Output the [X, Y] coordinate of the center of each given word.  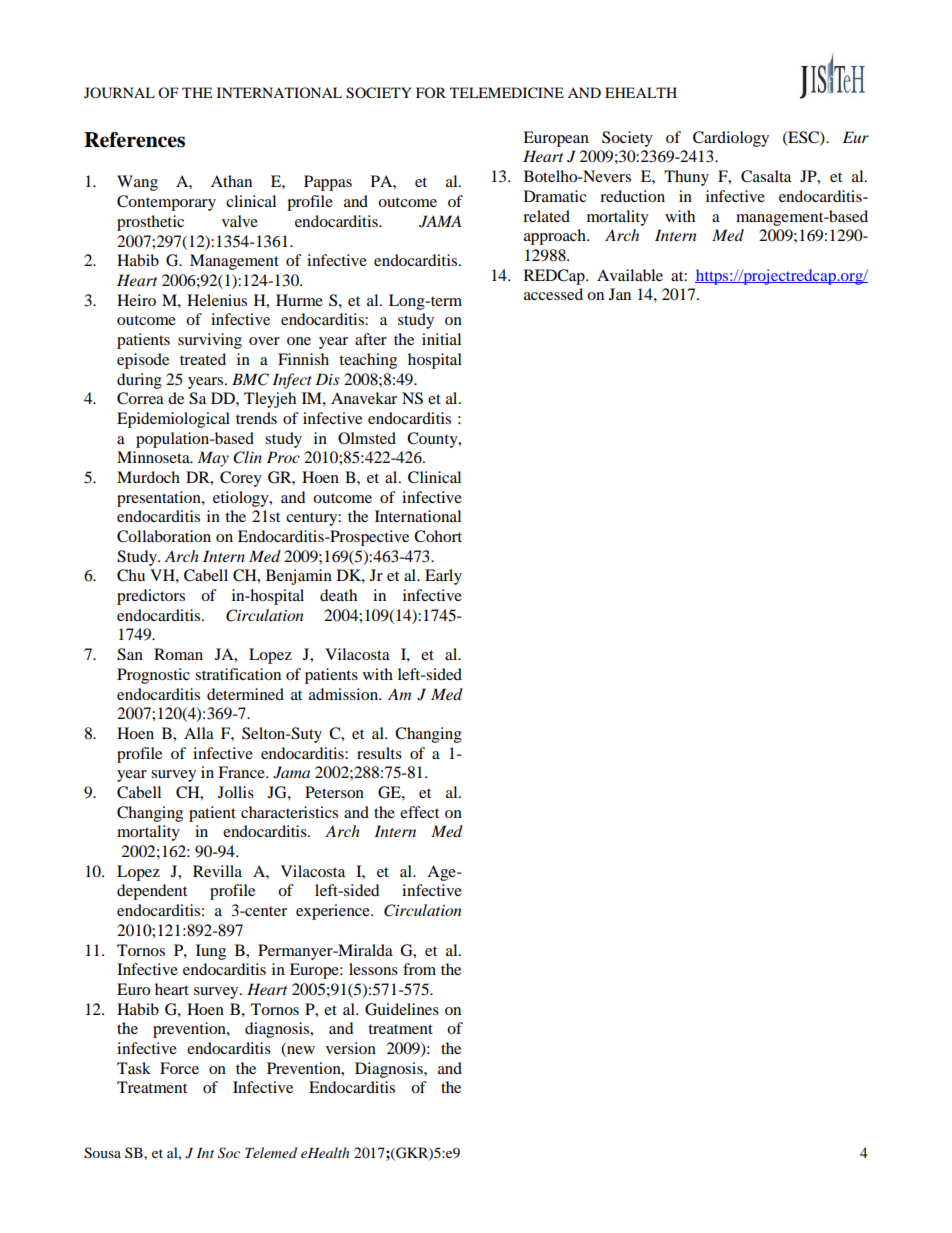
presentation [160, 499]
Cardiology [731, 139]
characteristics [289, 812]
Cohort [438, 536]
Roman [178, 654]
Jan [620, 294]
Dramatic [555, 196]
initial [441, 339]
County [433, 440]
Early [443, 577]
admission [344, 694]
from [419, 969]
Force [179, 1068]
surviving [210, 341]
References [134, 140]
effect [419, 812]
